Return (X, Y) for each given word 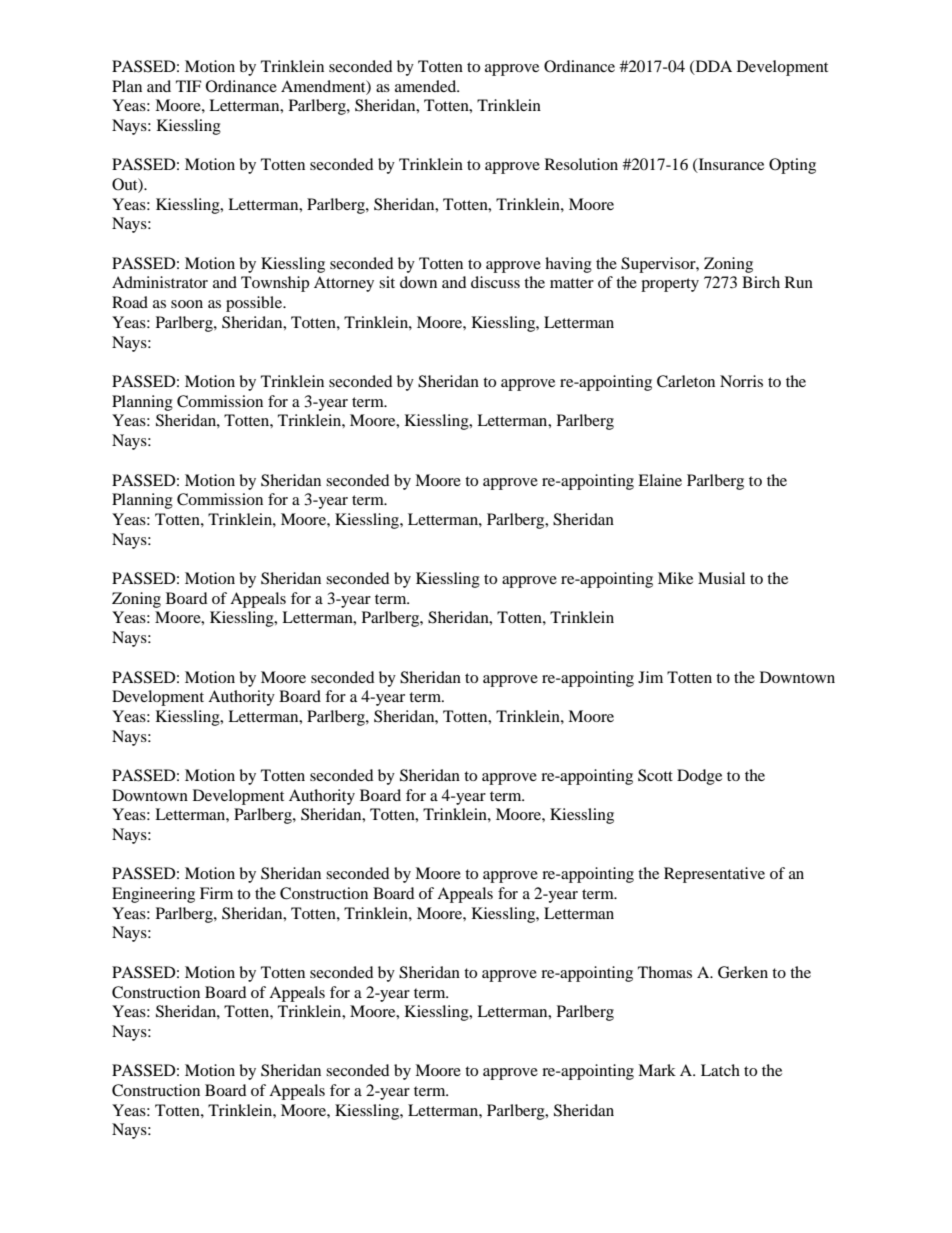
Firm (216, 893)
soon (187, 304)
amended (427, 86)
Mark (657, 1070)
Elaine (660, 480)
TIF (188, 86)
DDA (712, 67)
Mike (675, 578)
